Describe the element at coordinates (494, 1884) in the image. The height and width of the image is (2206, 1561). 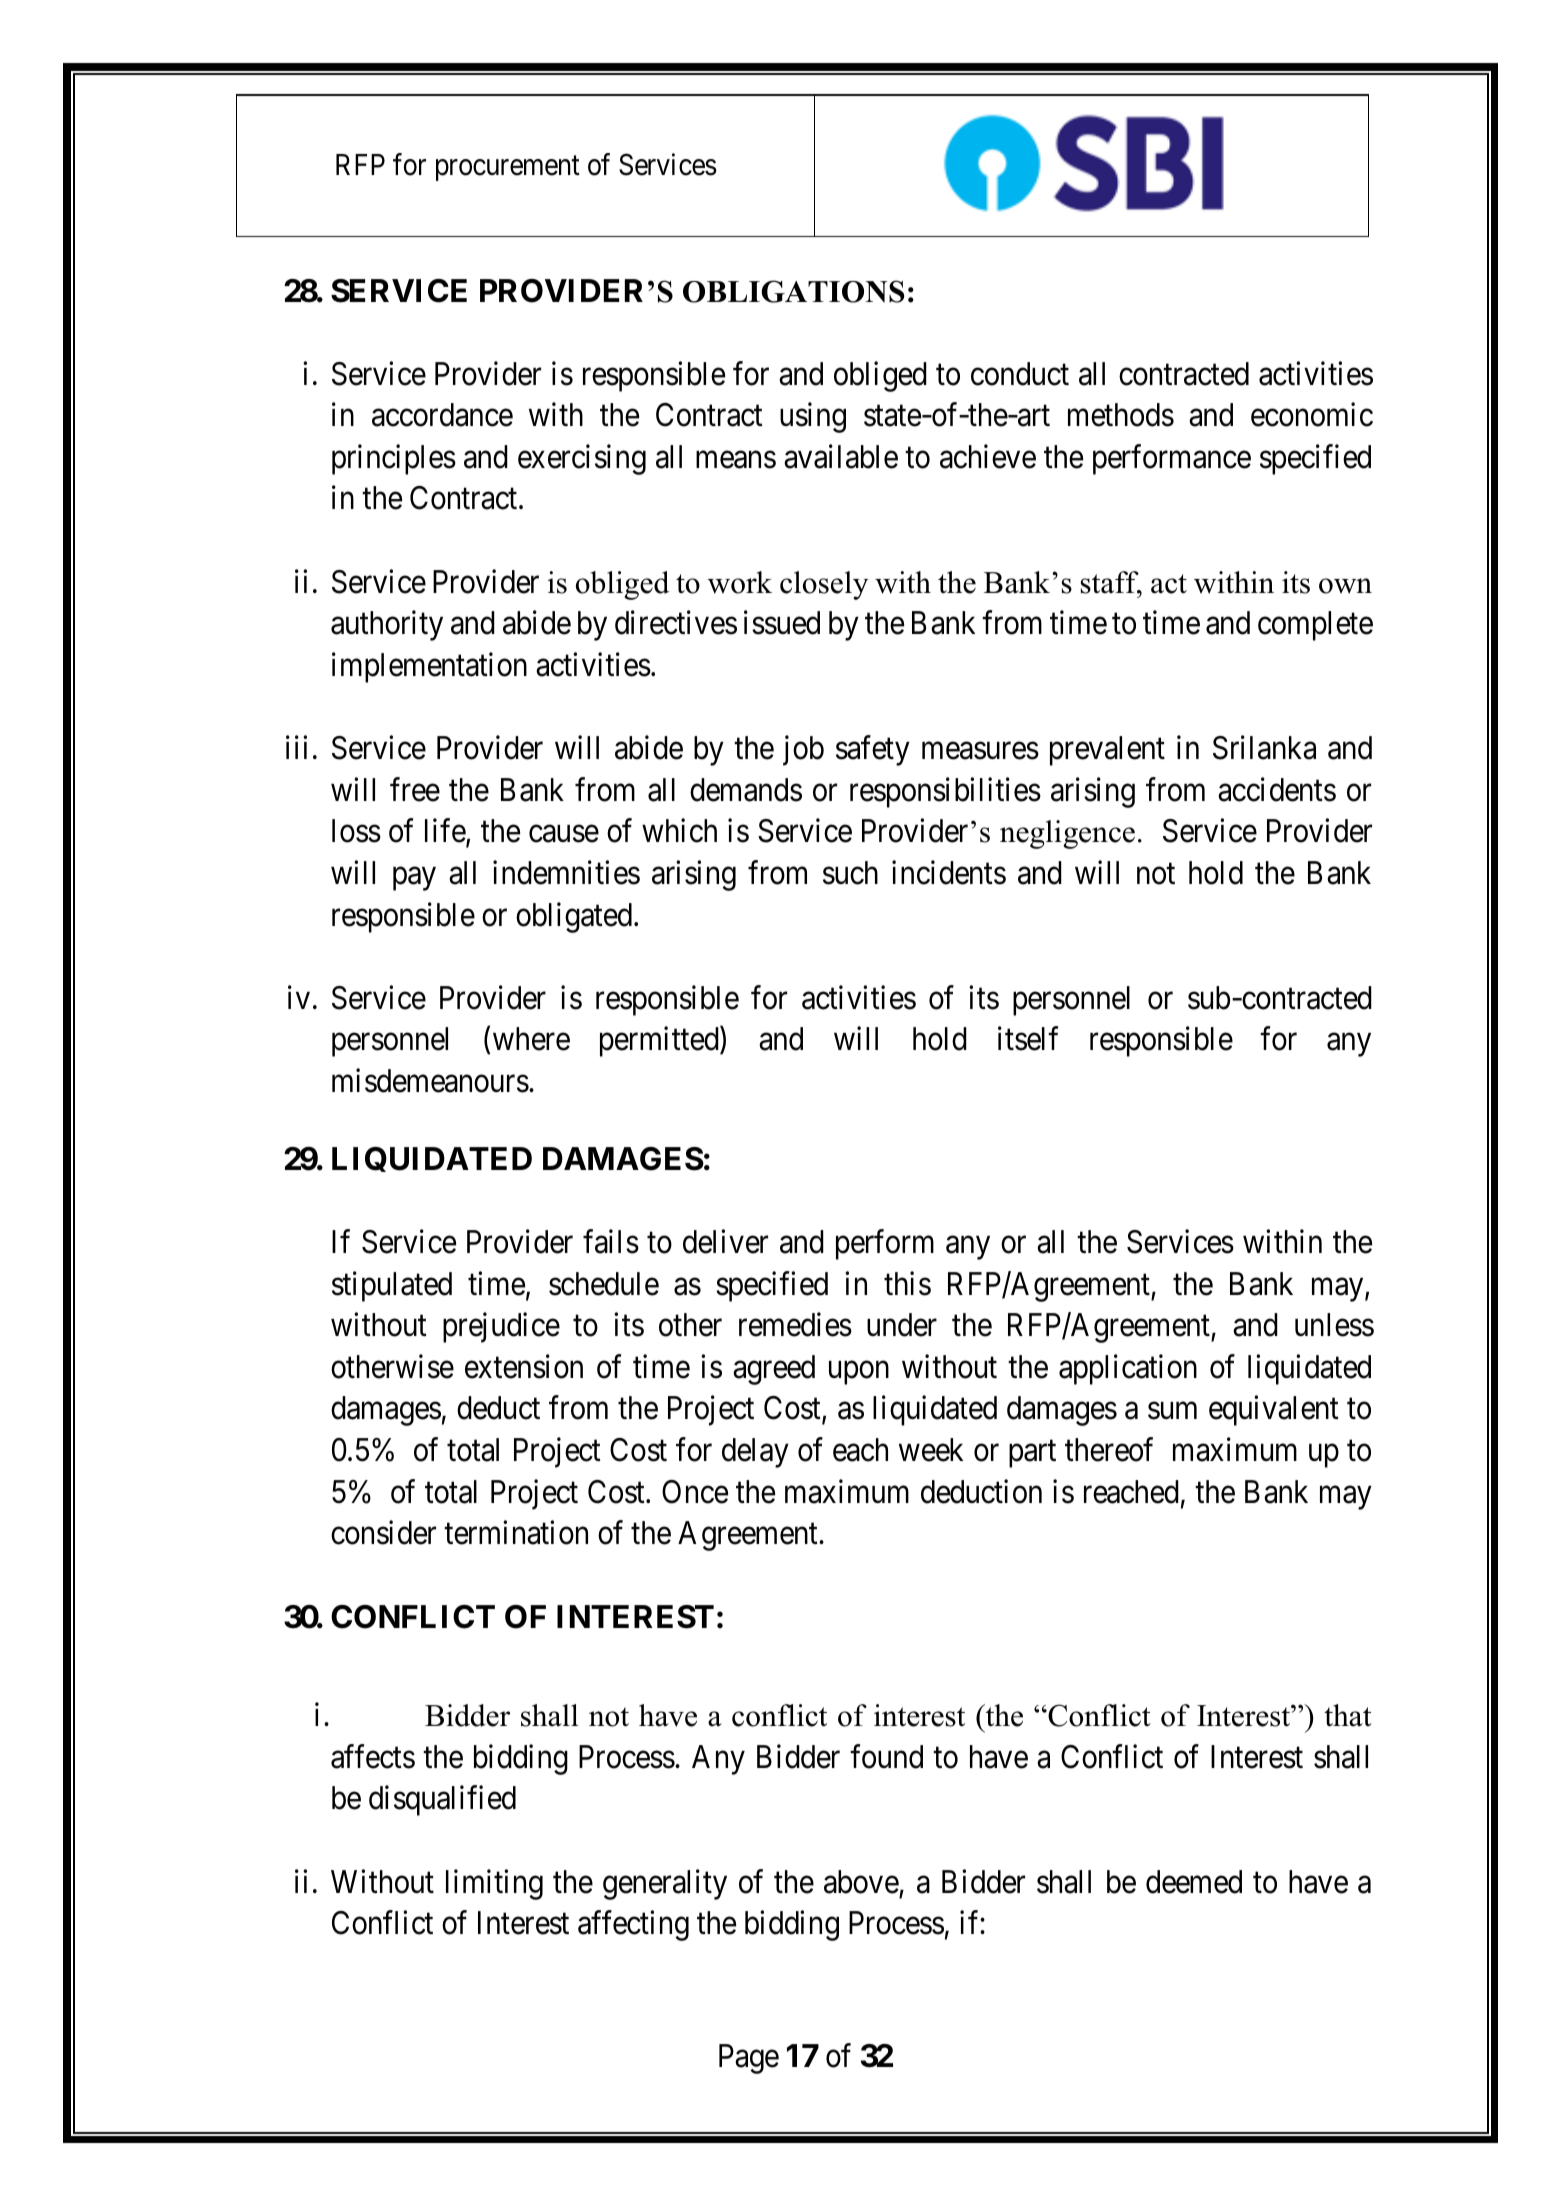
I see `limiting` at that location.
